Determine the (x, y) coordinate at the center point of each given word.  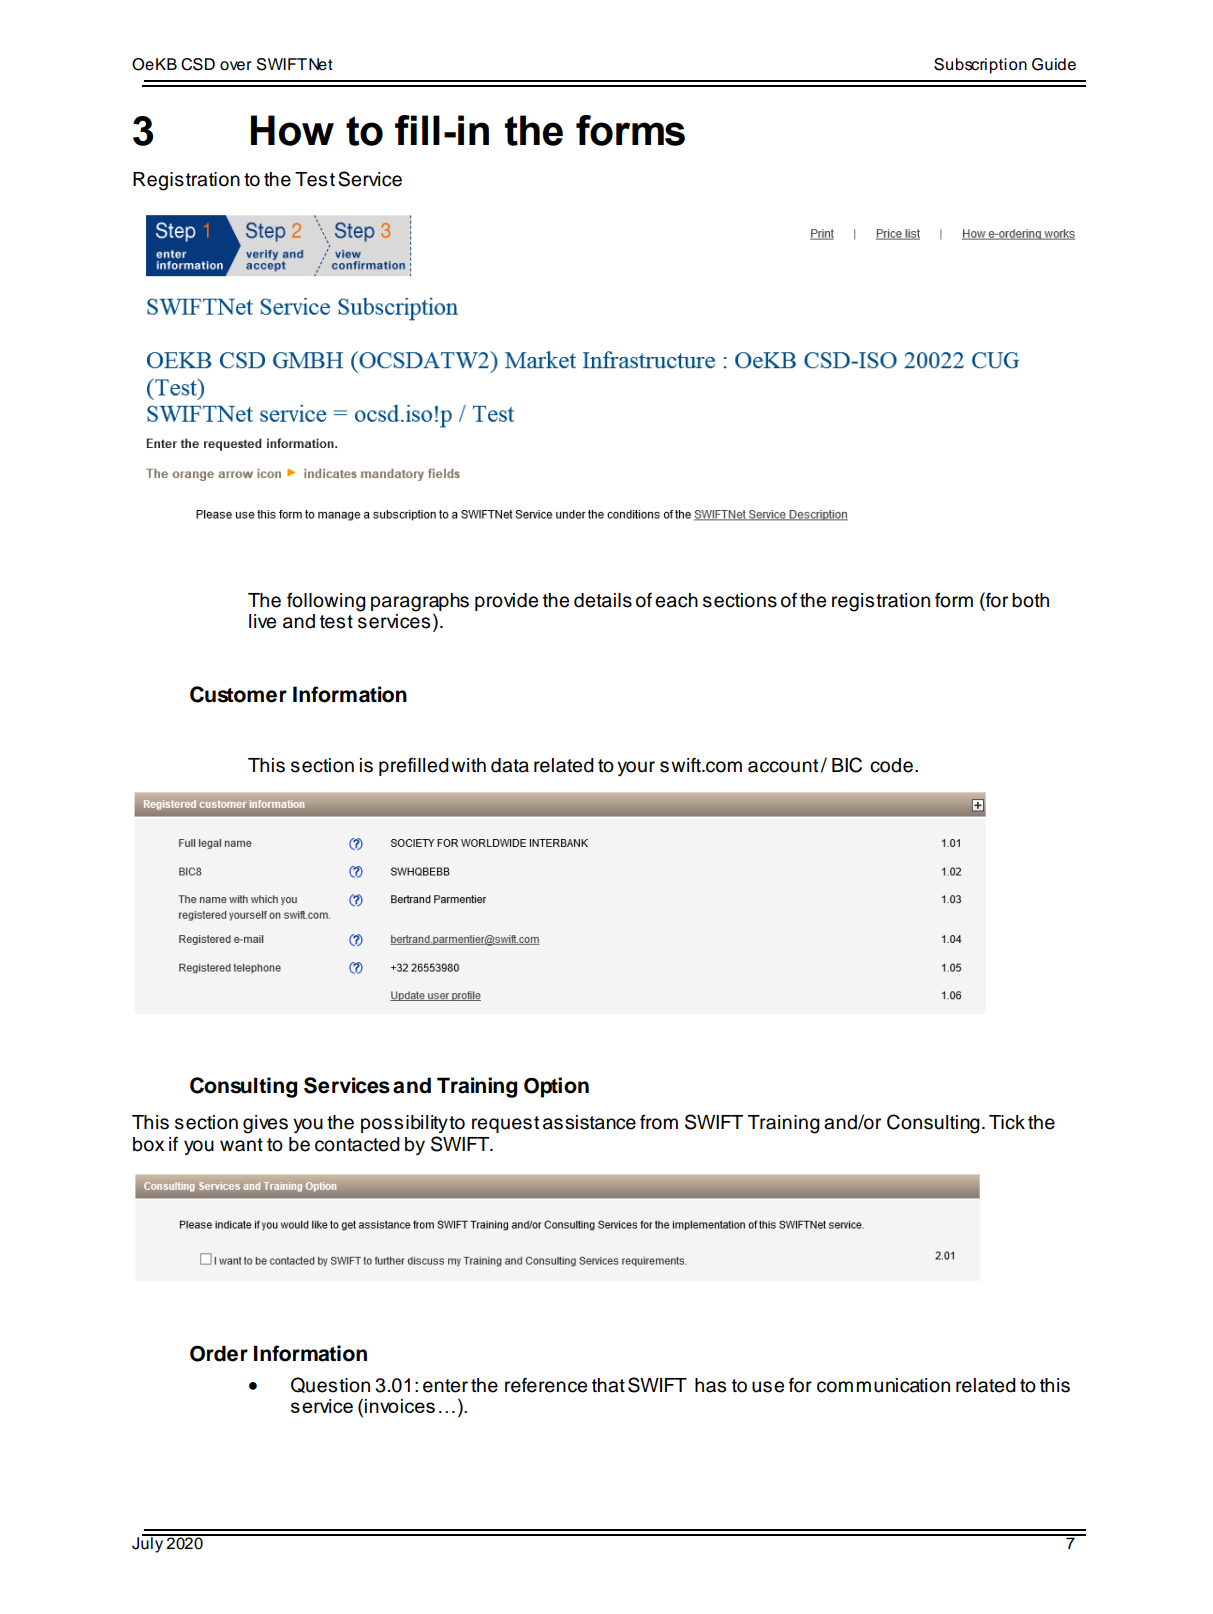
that (608, 1385)
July (148, 1544)
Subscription (980, 66)
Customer (238, 694)
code (891, 765)
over (236, 66)
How (292, 130)
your (636, 768)
